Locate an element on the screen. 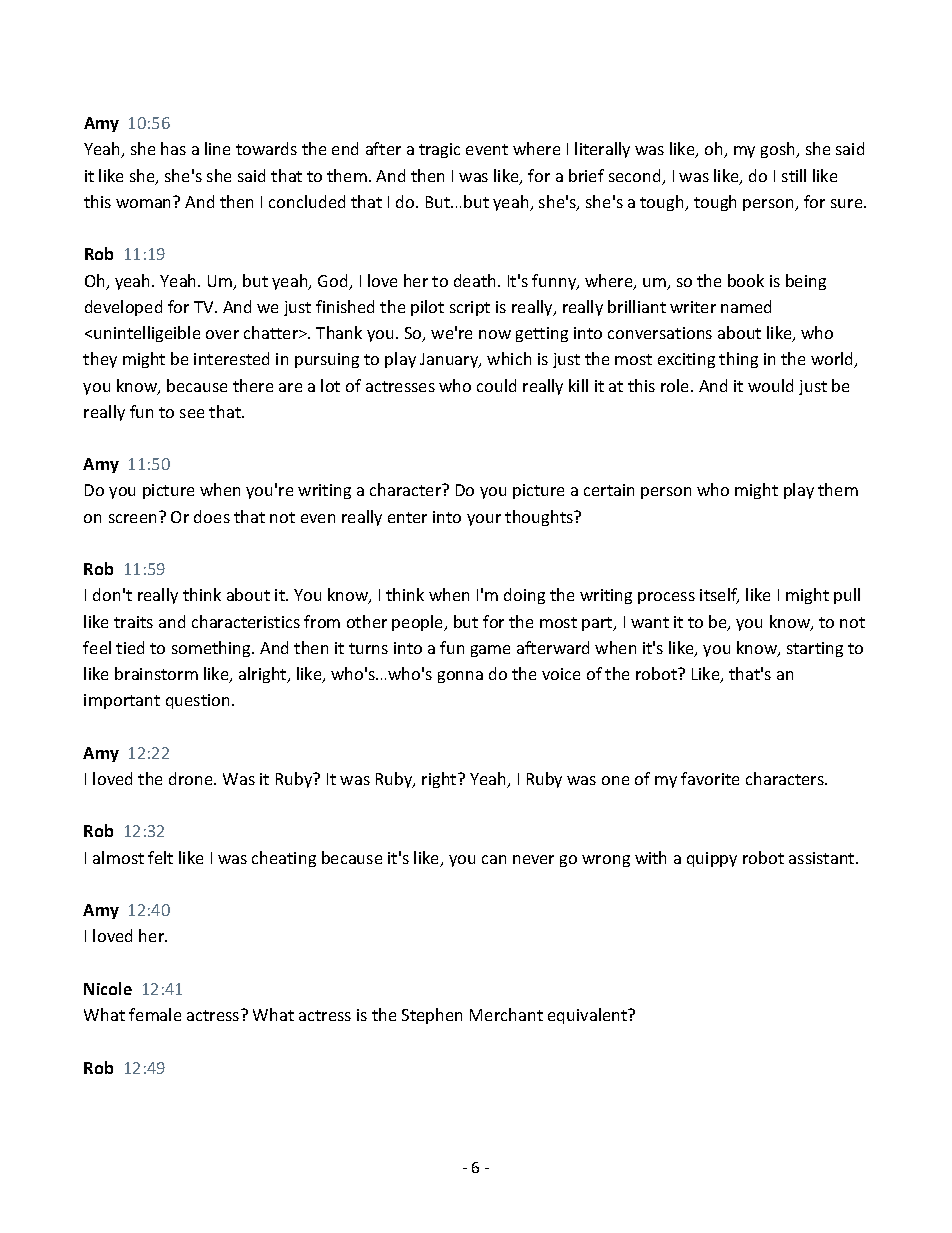  would is located at coordinates (770, 385).
